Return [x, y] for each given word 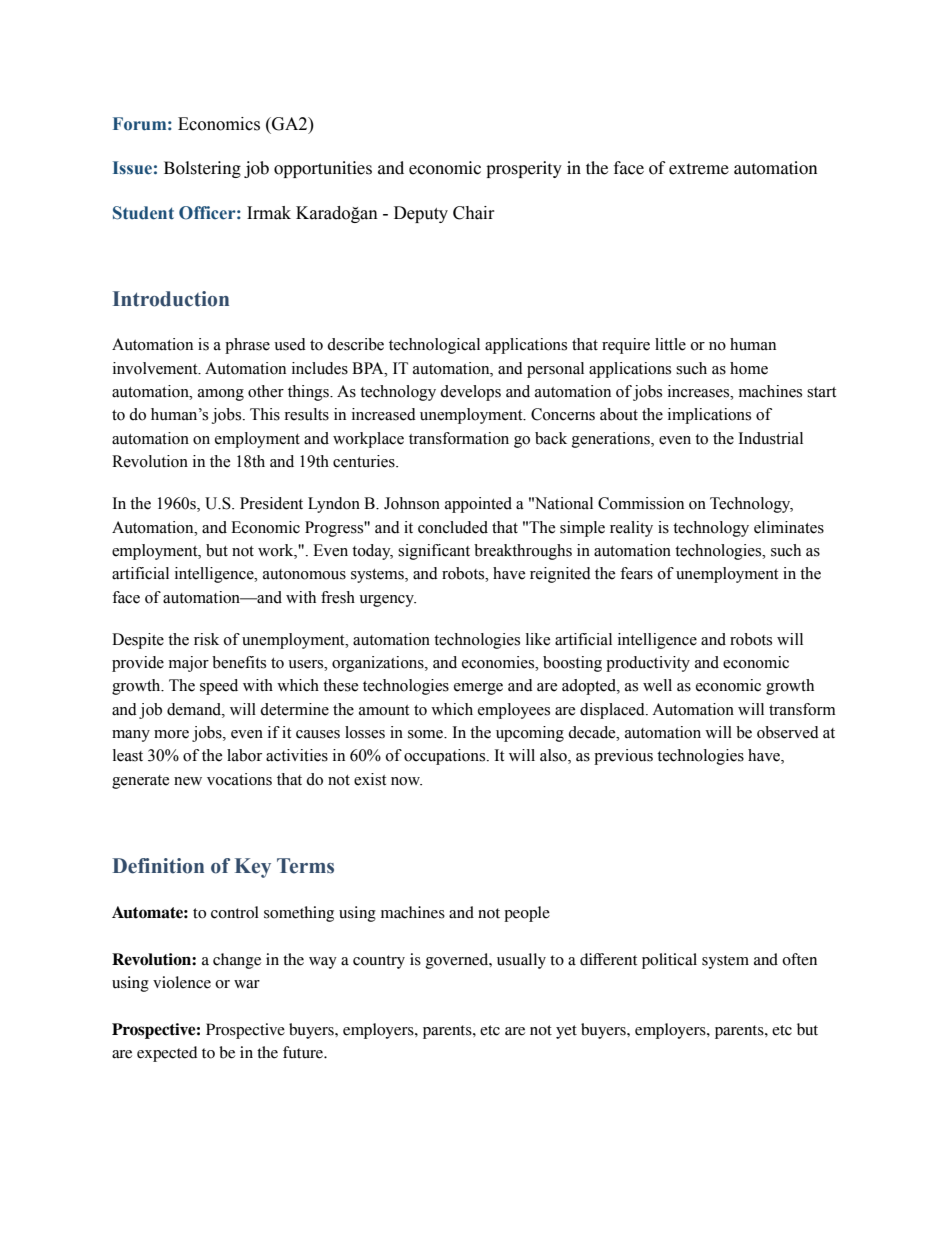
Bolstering [202, 169]
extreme [699, 169]
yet [566, 1032]
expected [167, 1054]
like [538, 639]
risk [206, 639]
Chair [474, 213]
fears [636, 573]
